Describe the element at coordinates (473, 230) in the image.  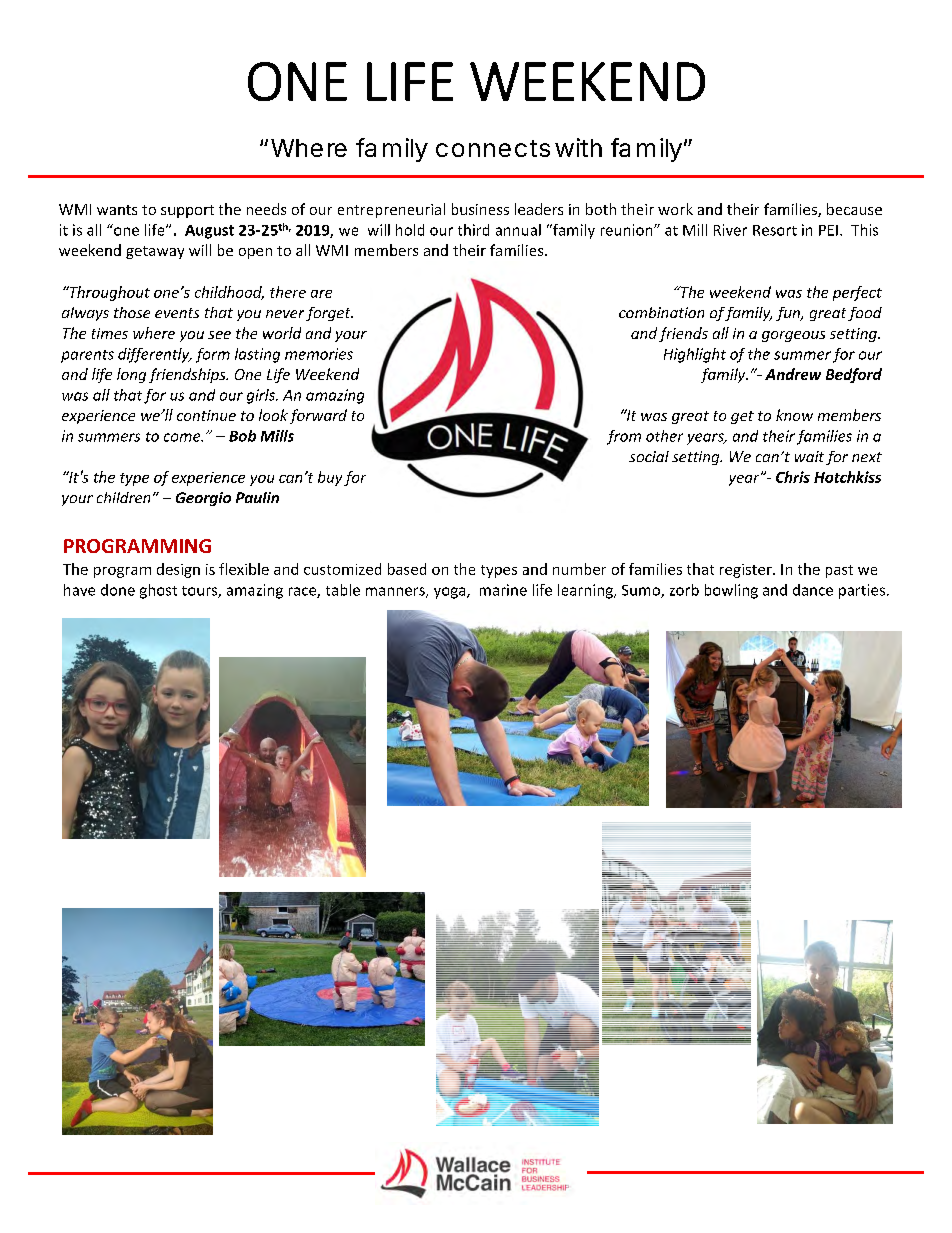
I see `third` at that location.
